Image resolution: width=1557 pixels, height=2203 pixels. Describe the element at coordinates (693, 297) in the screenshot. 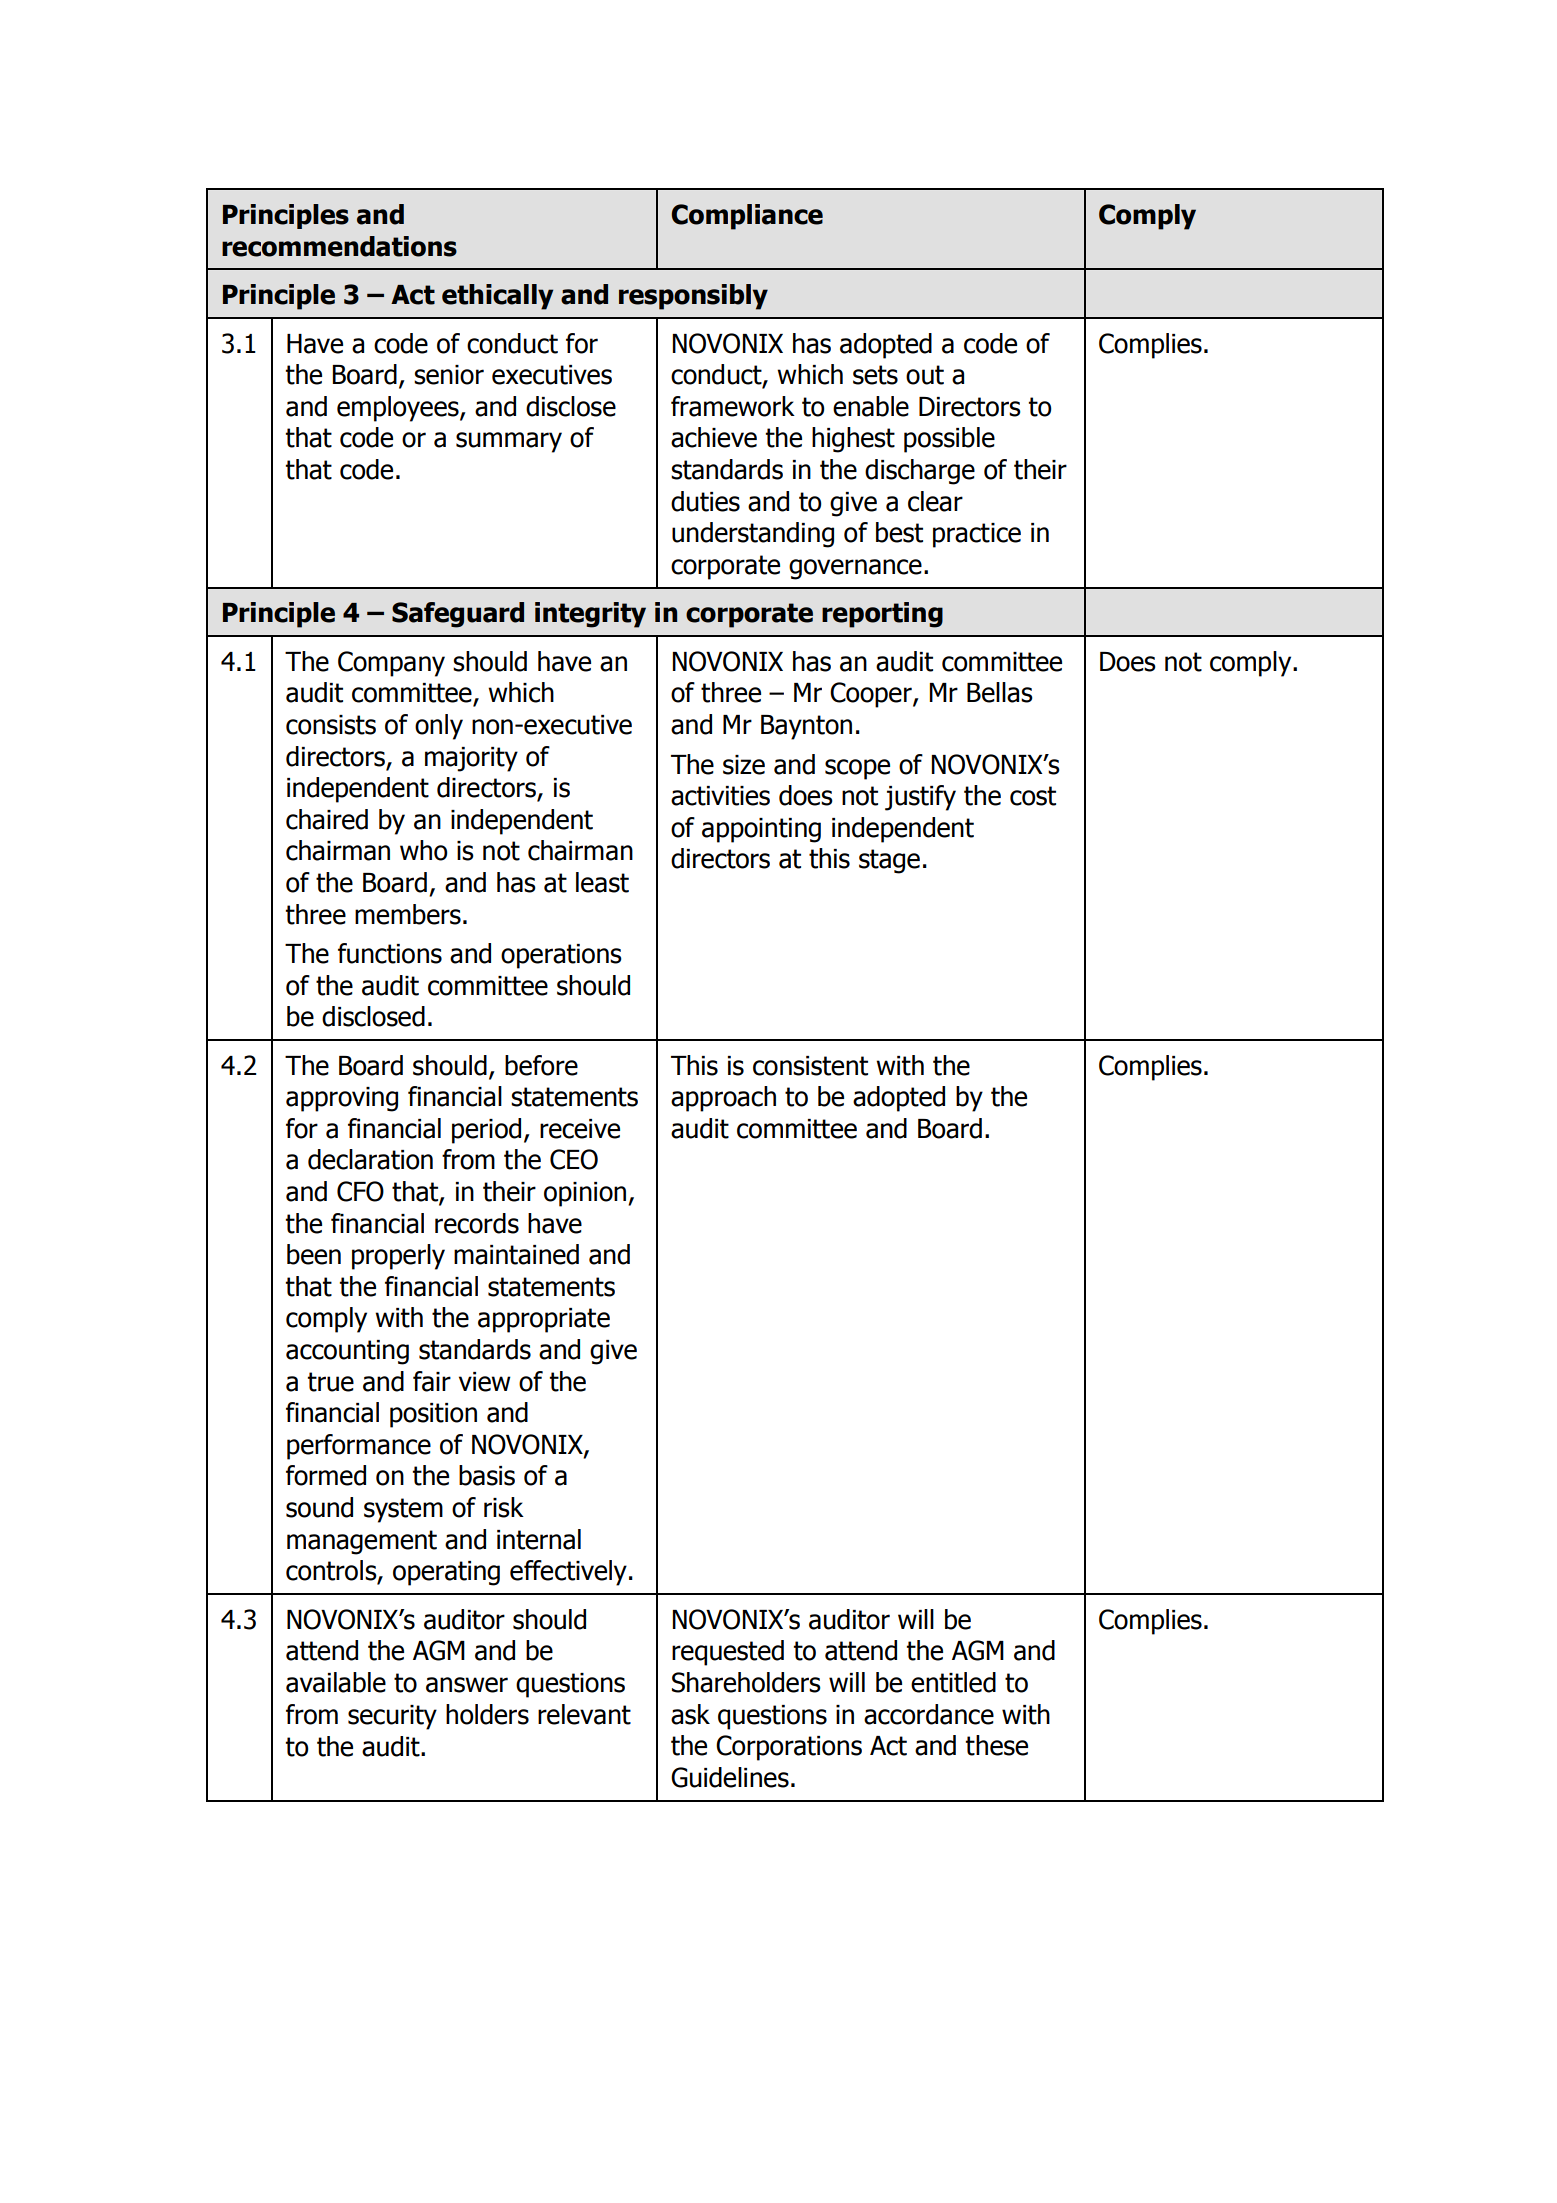

I see `responsibly` at that location.
